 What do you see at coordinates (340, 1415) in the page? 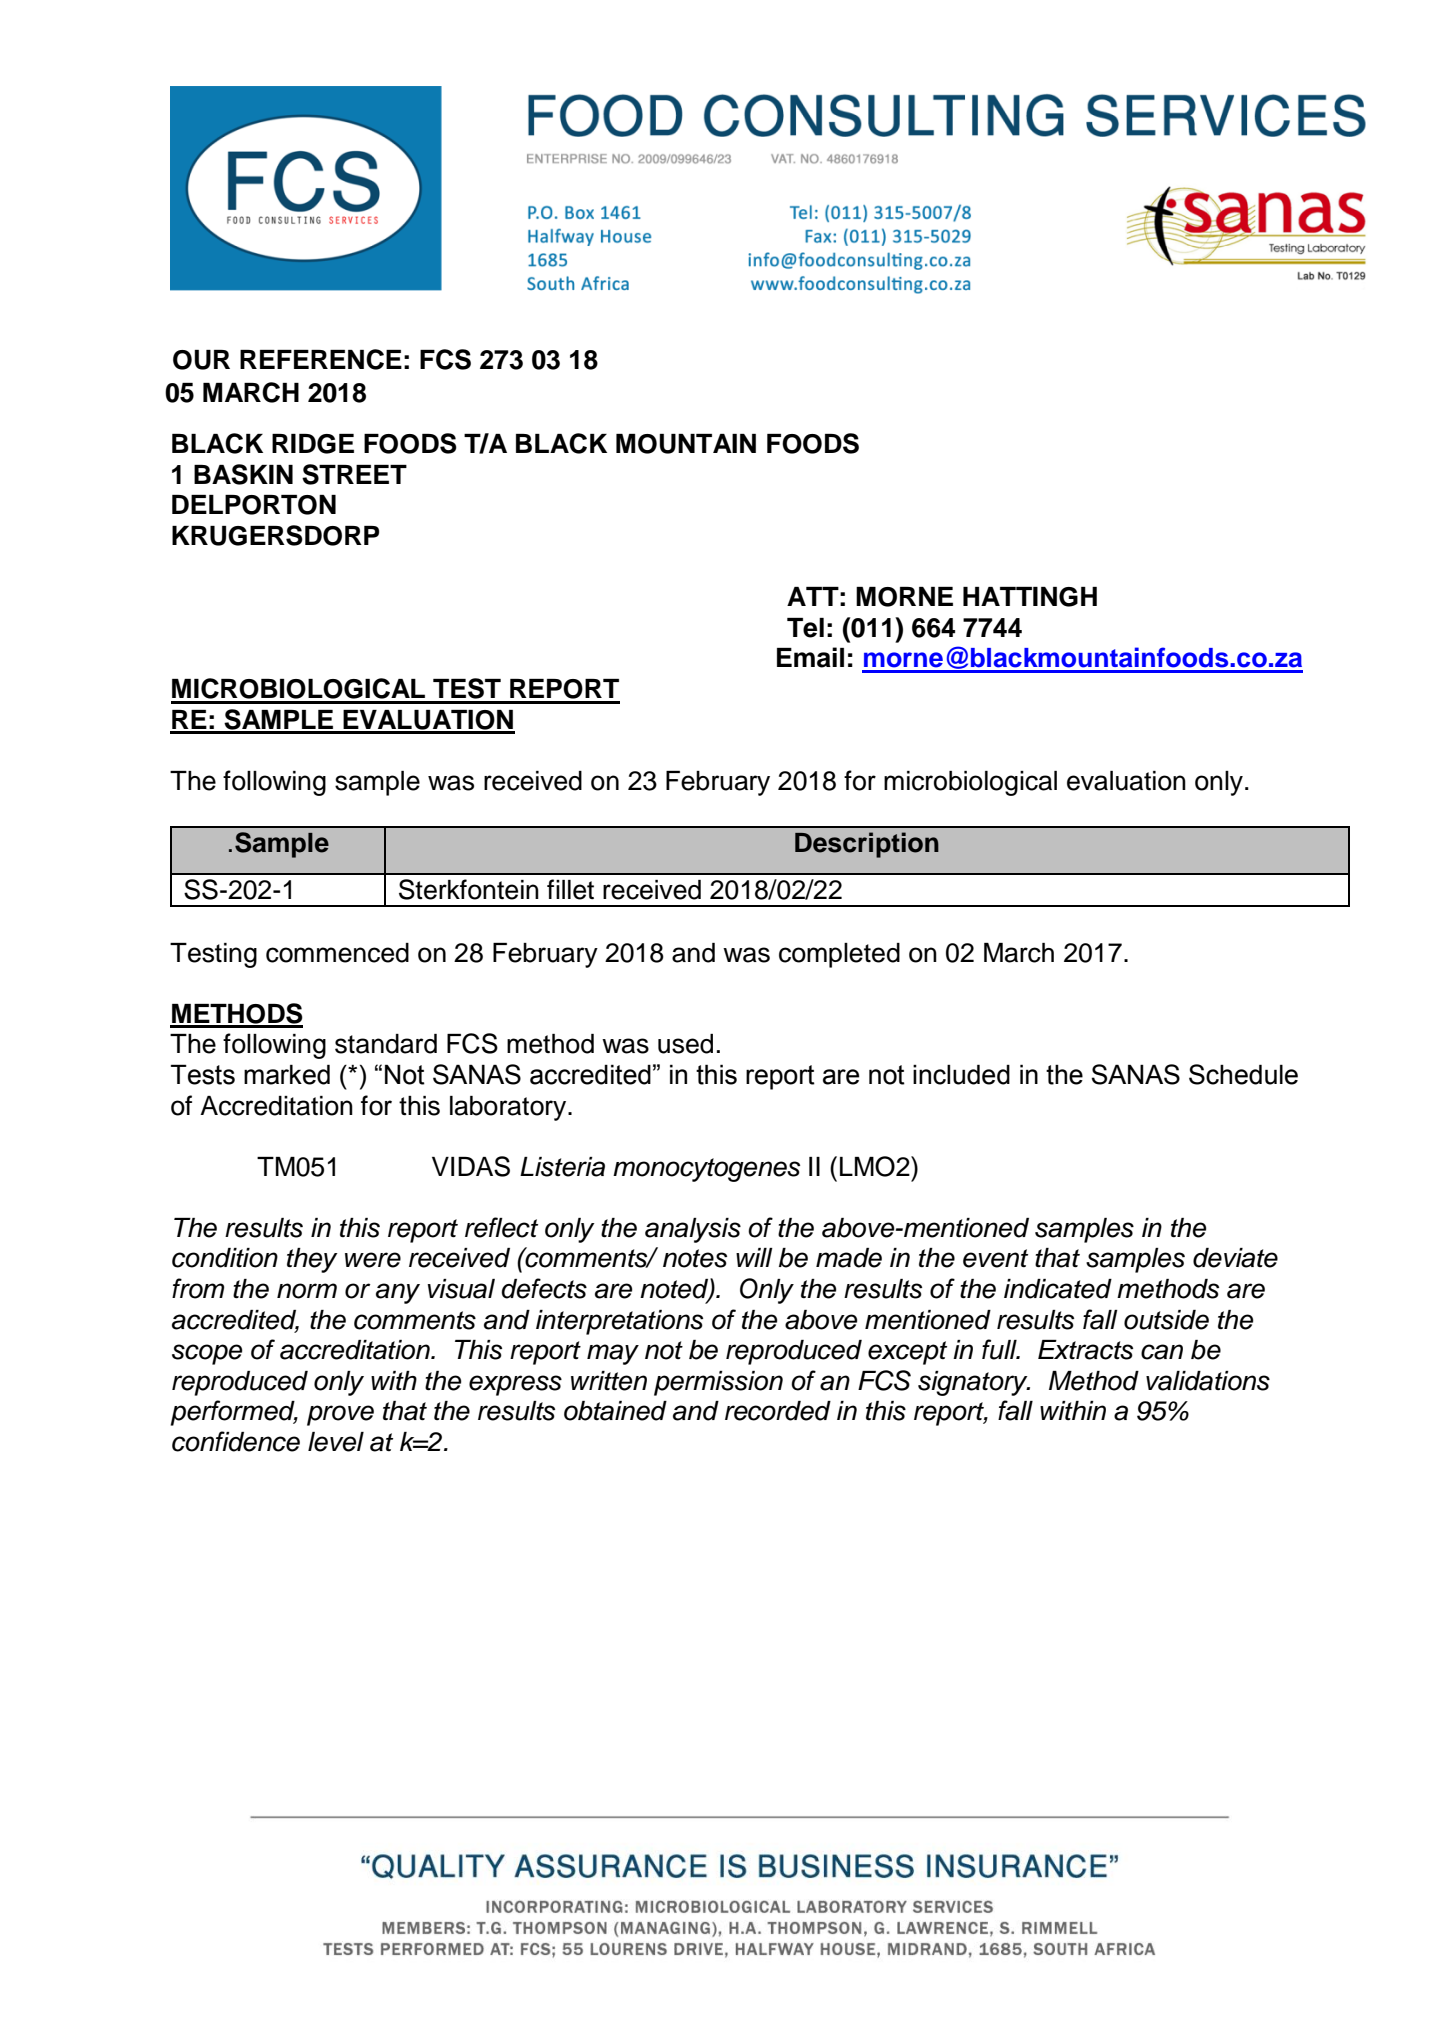
I see `prove` at bounding box center [340, 1415].
